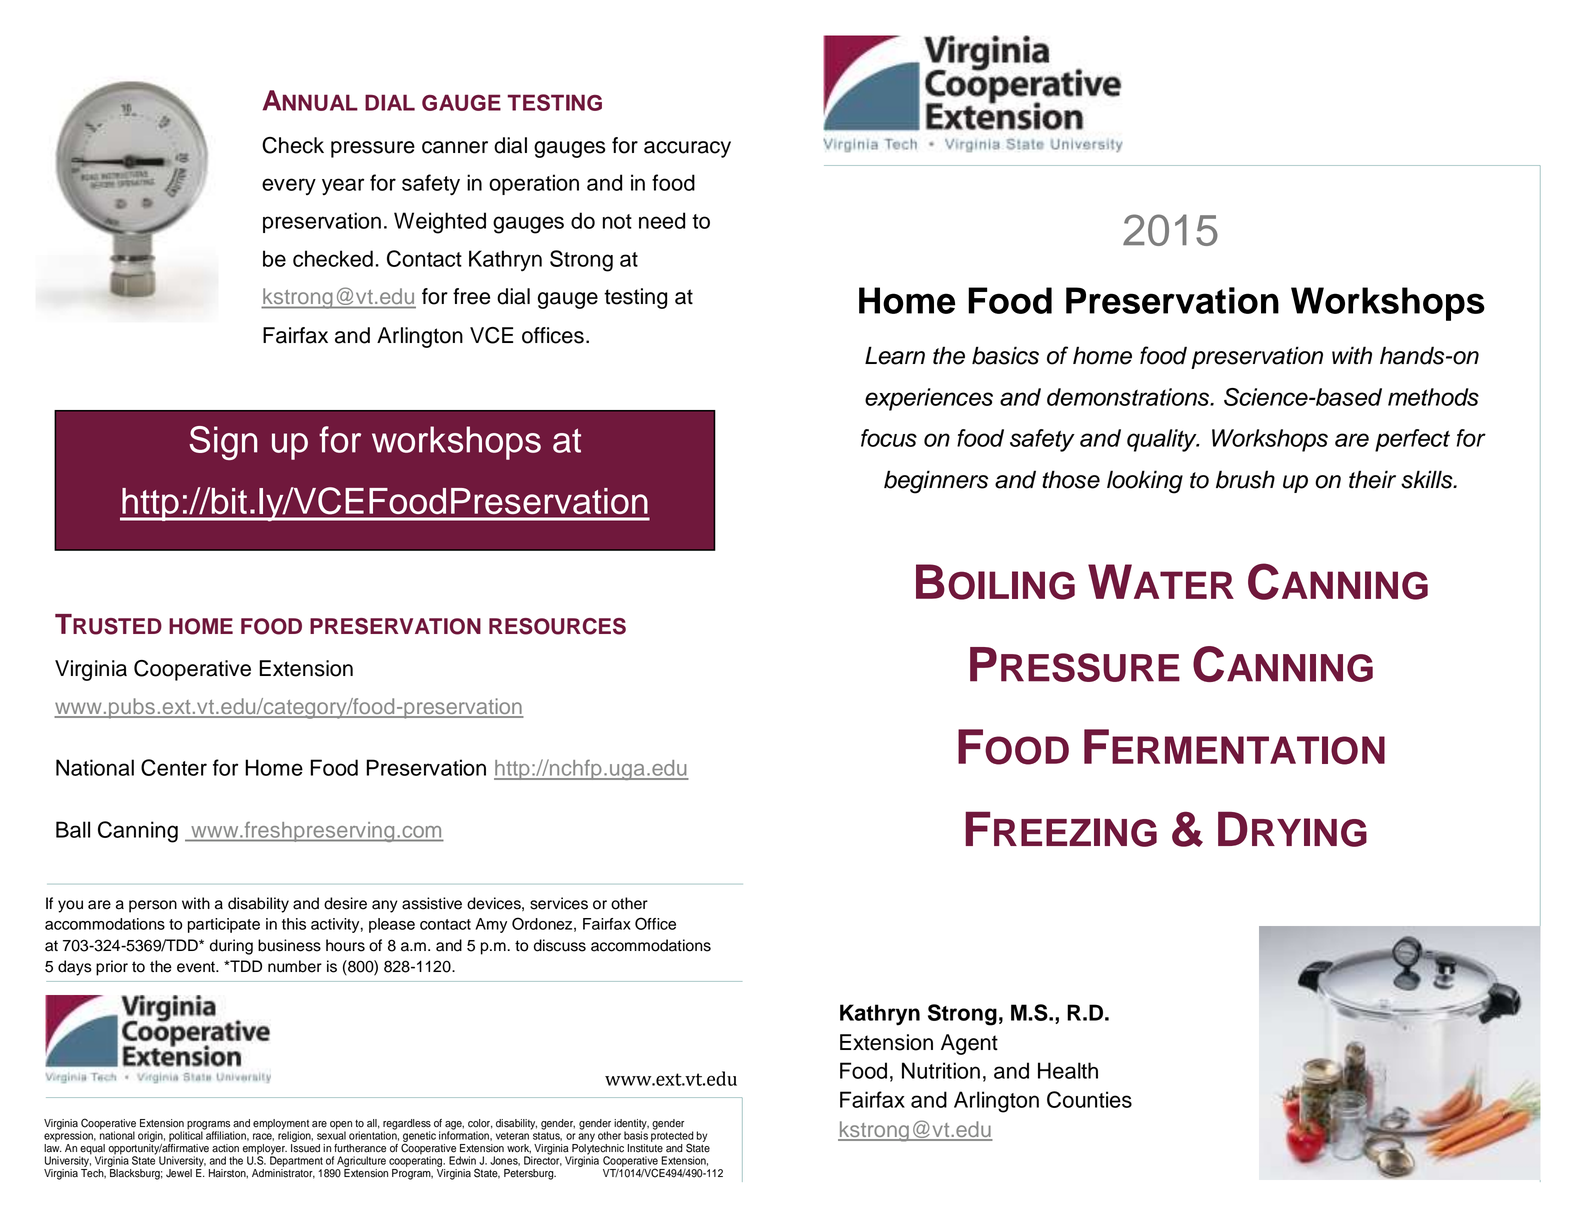 Image resolution: width=1576 pixels, height=1218 pixels. What do you see at coordinates (223, 443) in the page?
I see `Sign` at bounding box center [223, 443].
